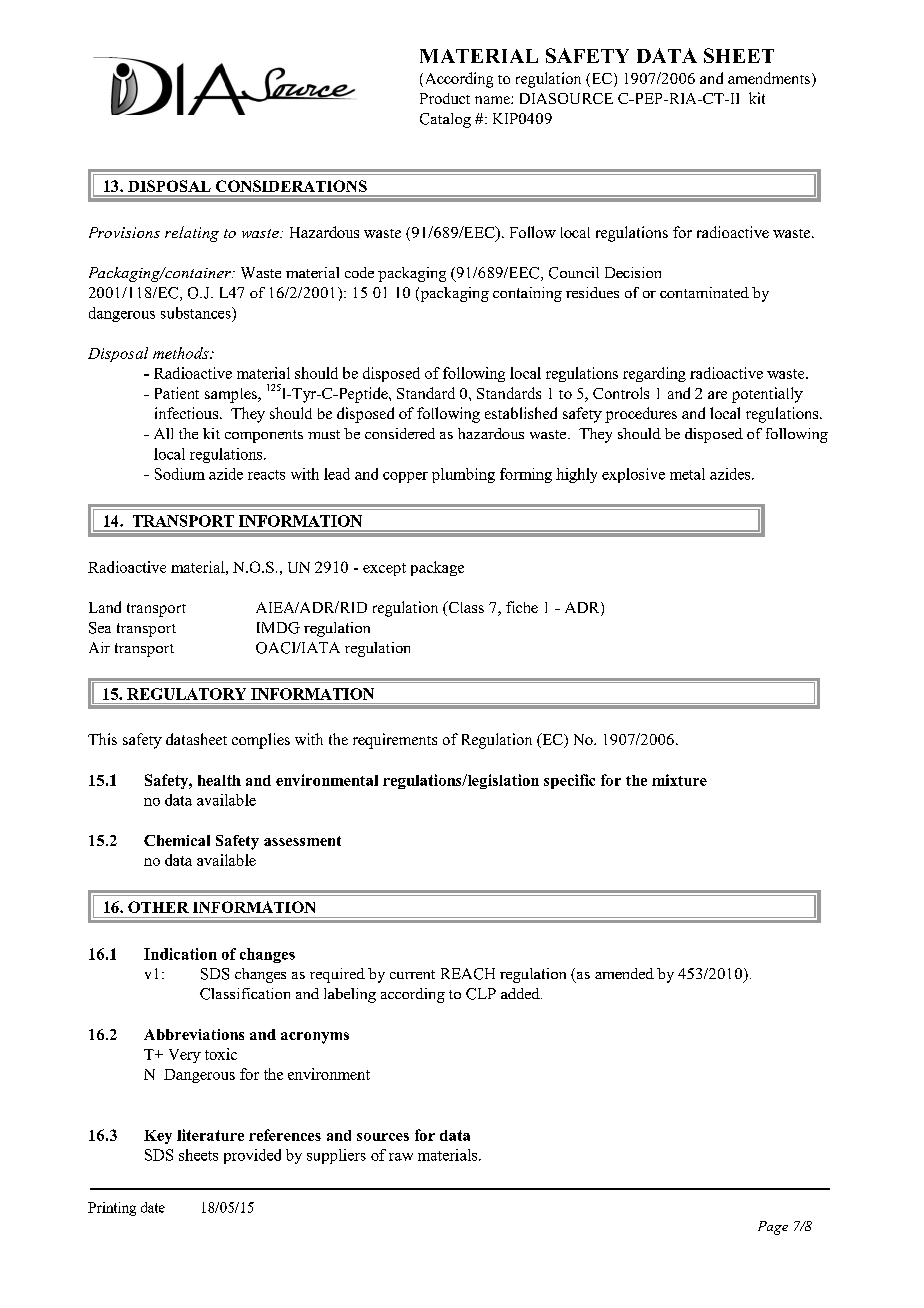 This screenshot has width=924, height=1308. I want to click on package, so click(437, 568).
